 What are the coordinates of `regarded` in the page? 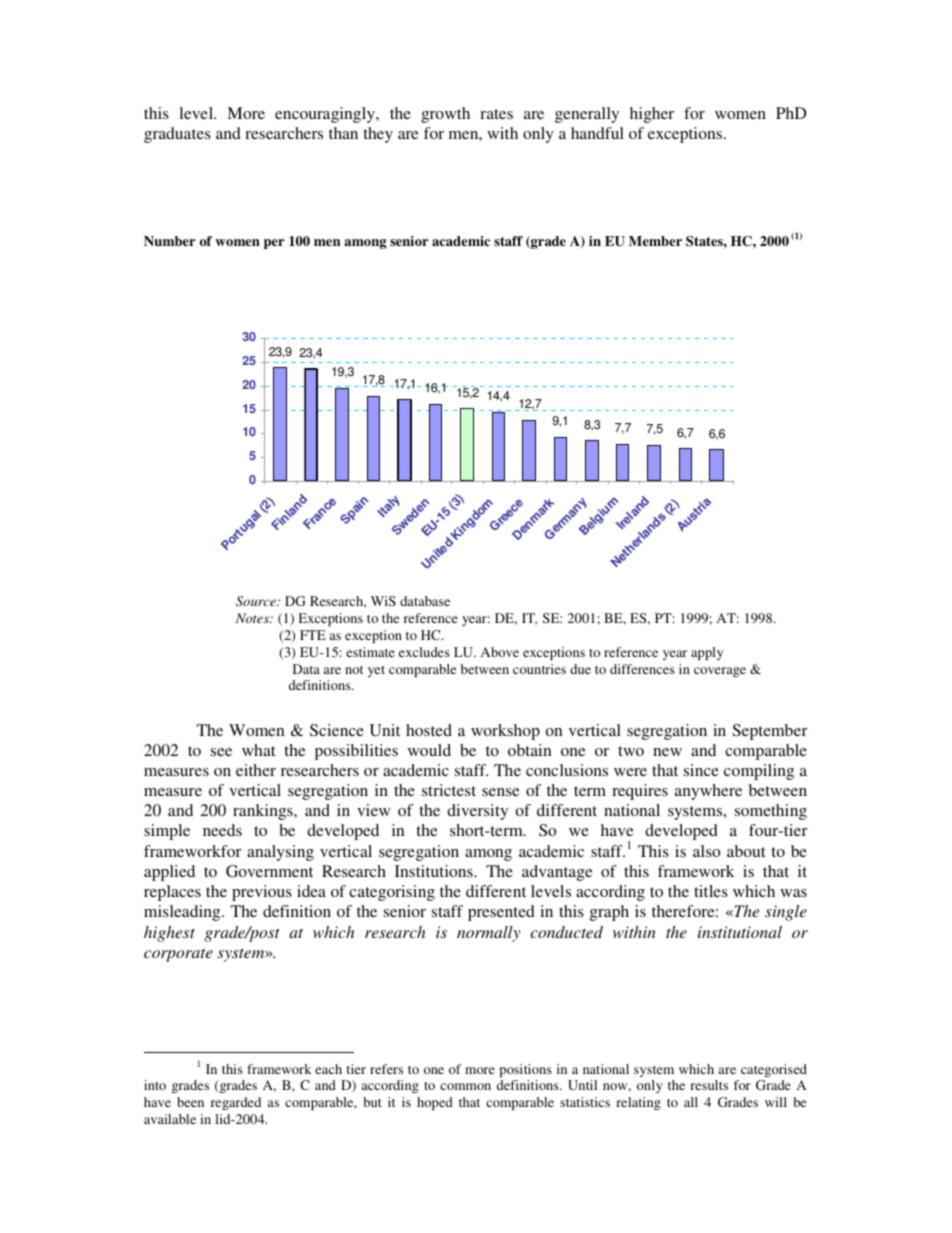 It's located at (236, 1103).
